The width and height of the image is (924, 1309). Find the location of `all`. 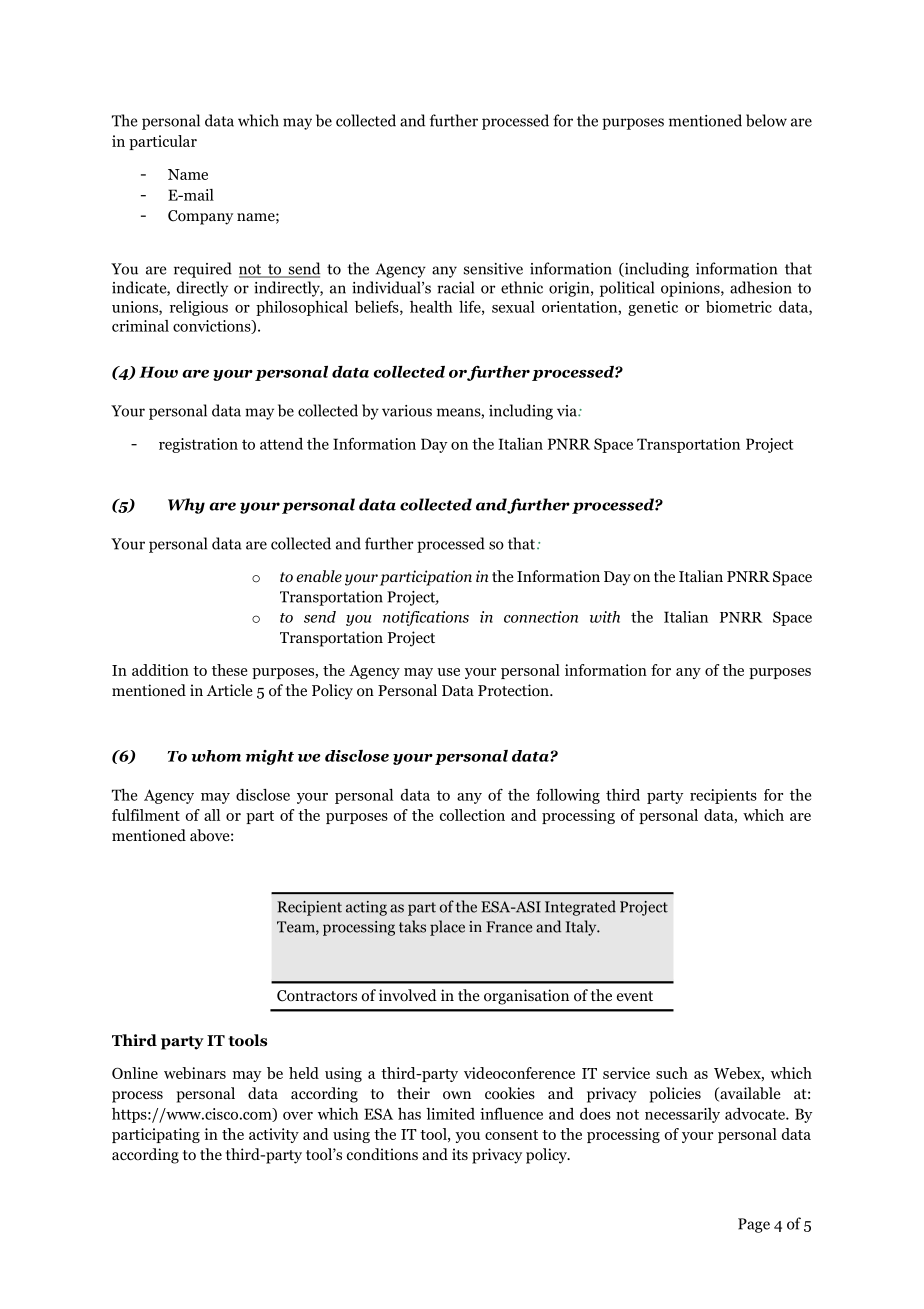

all is located at coordinates (212, 815).
